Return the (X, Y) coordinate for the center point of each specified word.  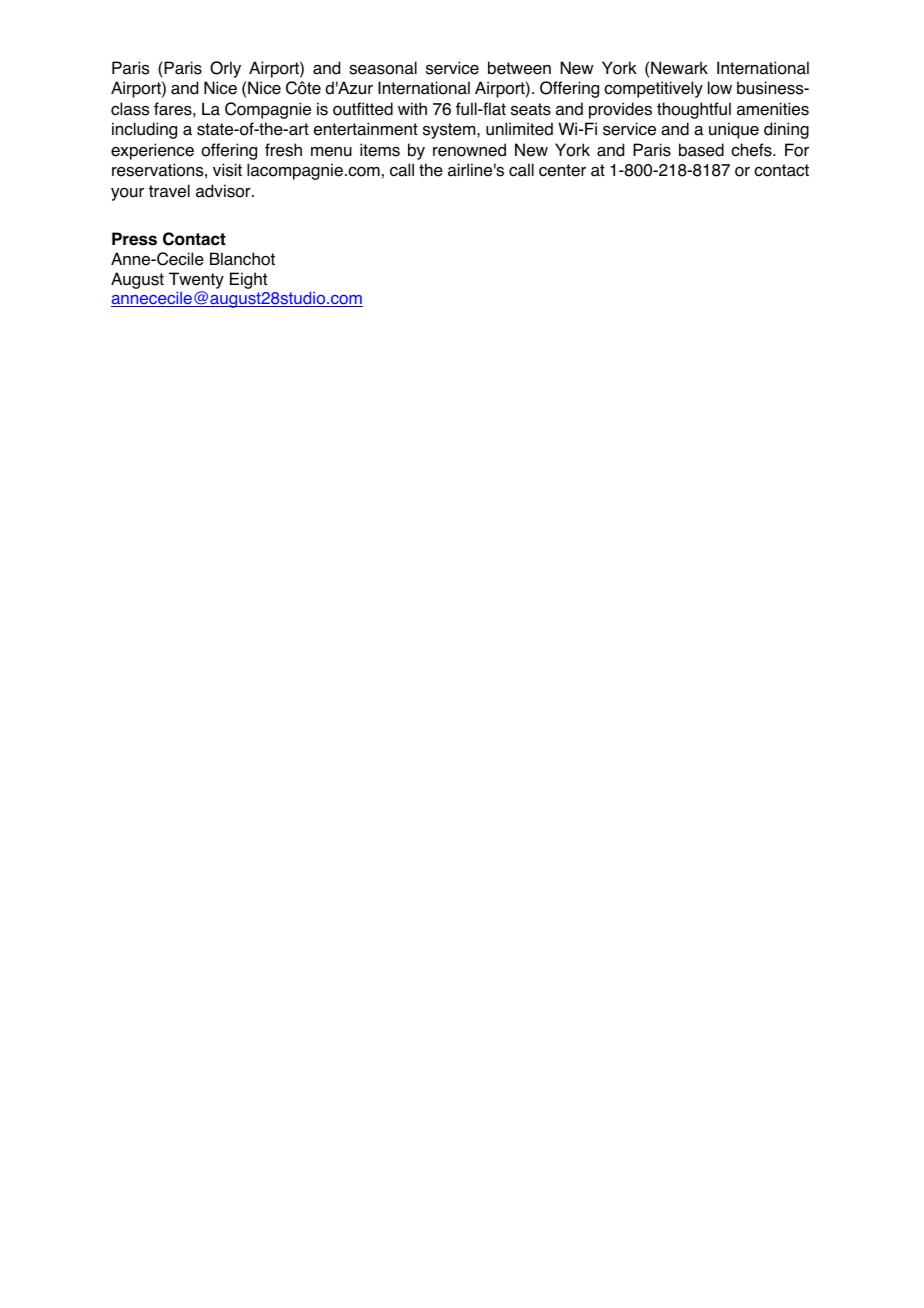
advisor (224, 191)
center (562, 170)
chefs (752, 150)
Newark (679, 68)
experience (152, 151)
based (701, 150)
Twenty (196, 280)
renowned (469, 150)
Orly (225, 69)
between (519, 68)
